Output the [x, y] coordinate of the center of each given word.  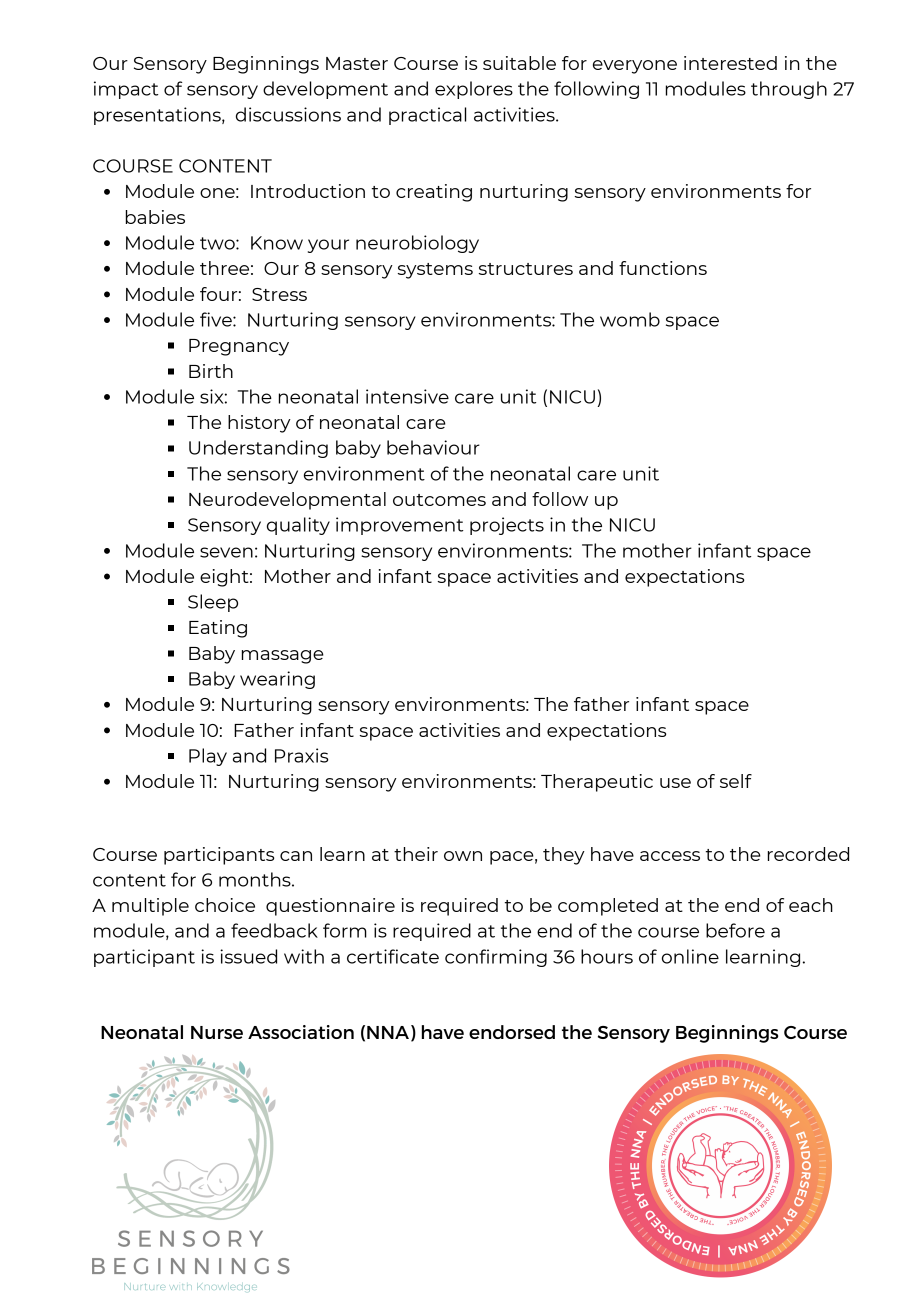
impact [126, 90]
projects [507, 526]
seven [226, 552]
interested [730, 63]
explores [474, 90]
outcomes [439, 500]
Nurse [217, 1032]
